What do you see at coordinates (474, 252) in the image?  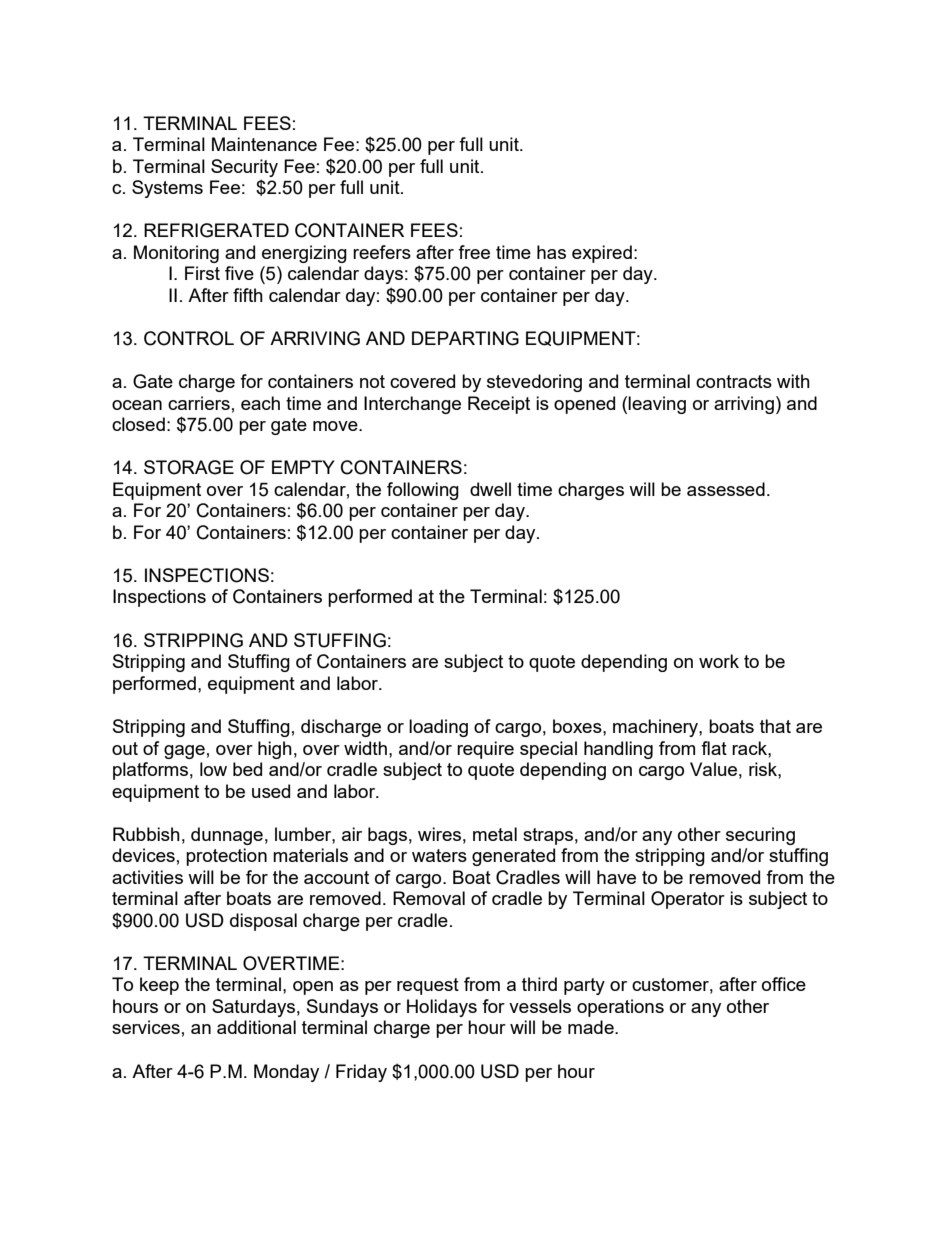 I see `free` at bounding box center [474, 252].
